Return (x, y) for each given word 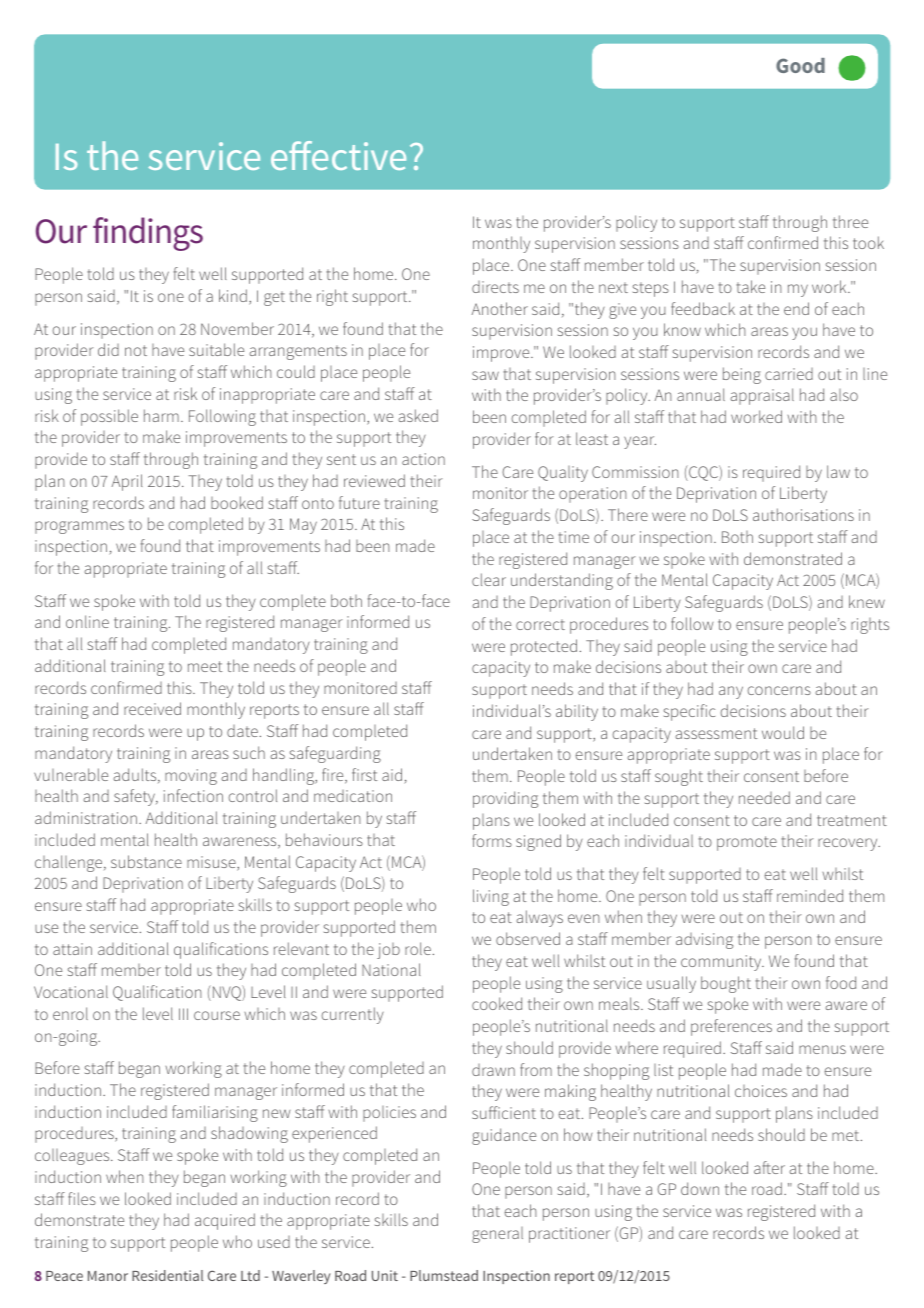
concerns (779, 690)
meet (205, 666)
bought (726, 984)
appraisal (762, 396)
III (183, 1014)
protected (544, 647)
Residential (167, 1275)
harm (161, 415)
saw (485, 375)
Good (800, 65)
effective (338, 155)
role (418, 948)
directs (495, 287)
